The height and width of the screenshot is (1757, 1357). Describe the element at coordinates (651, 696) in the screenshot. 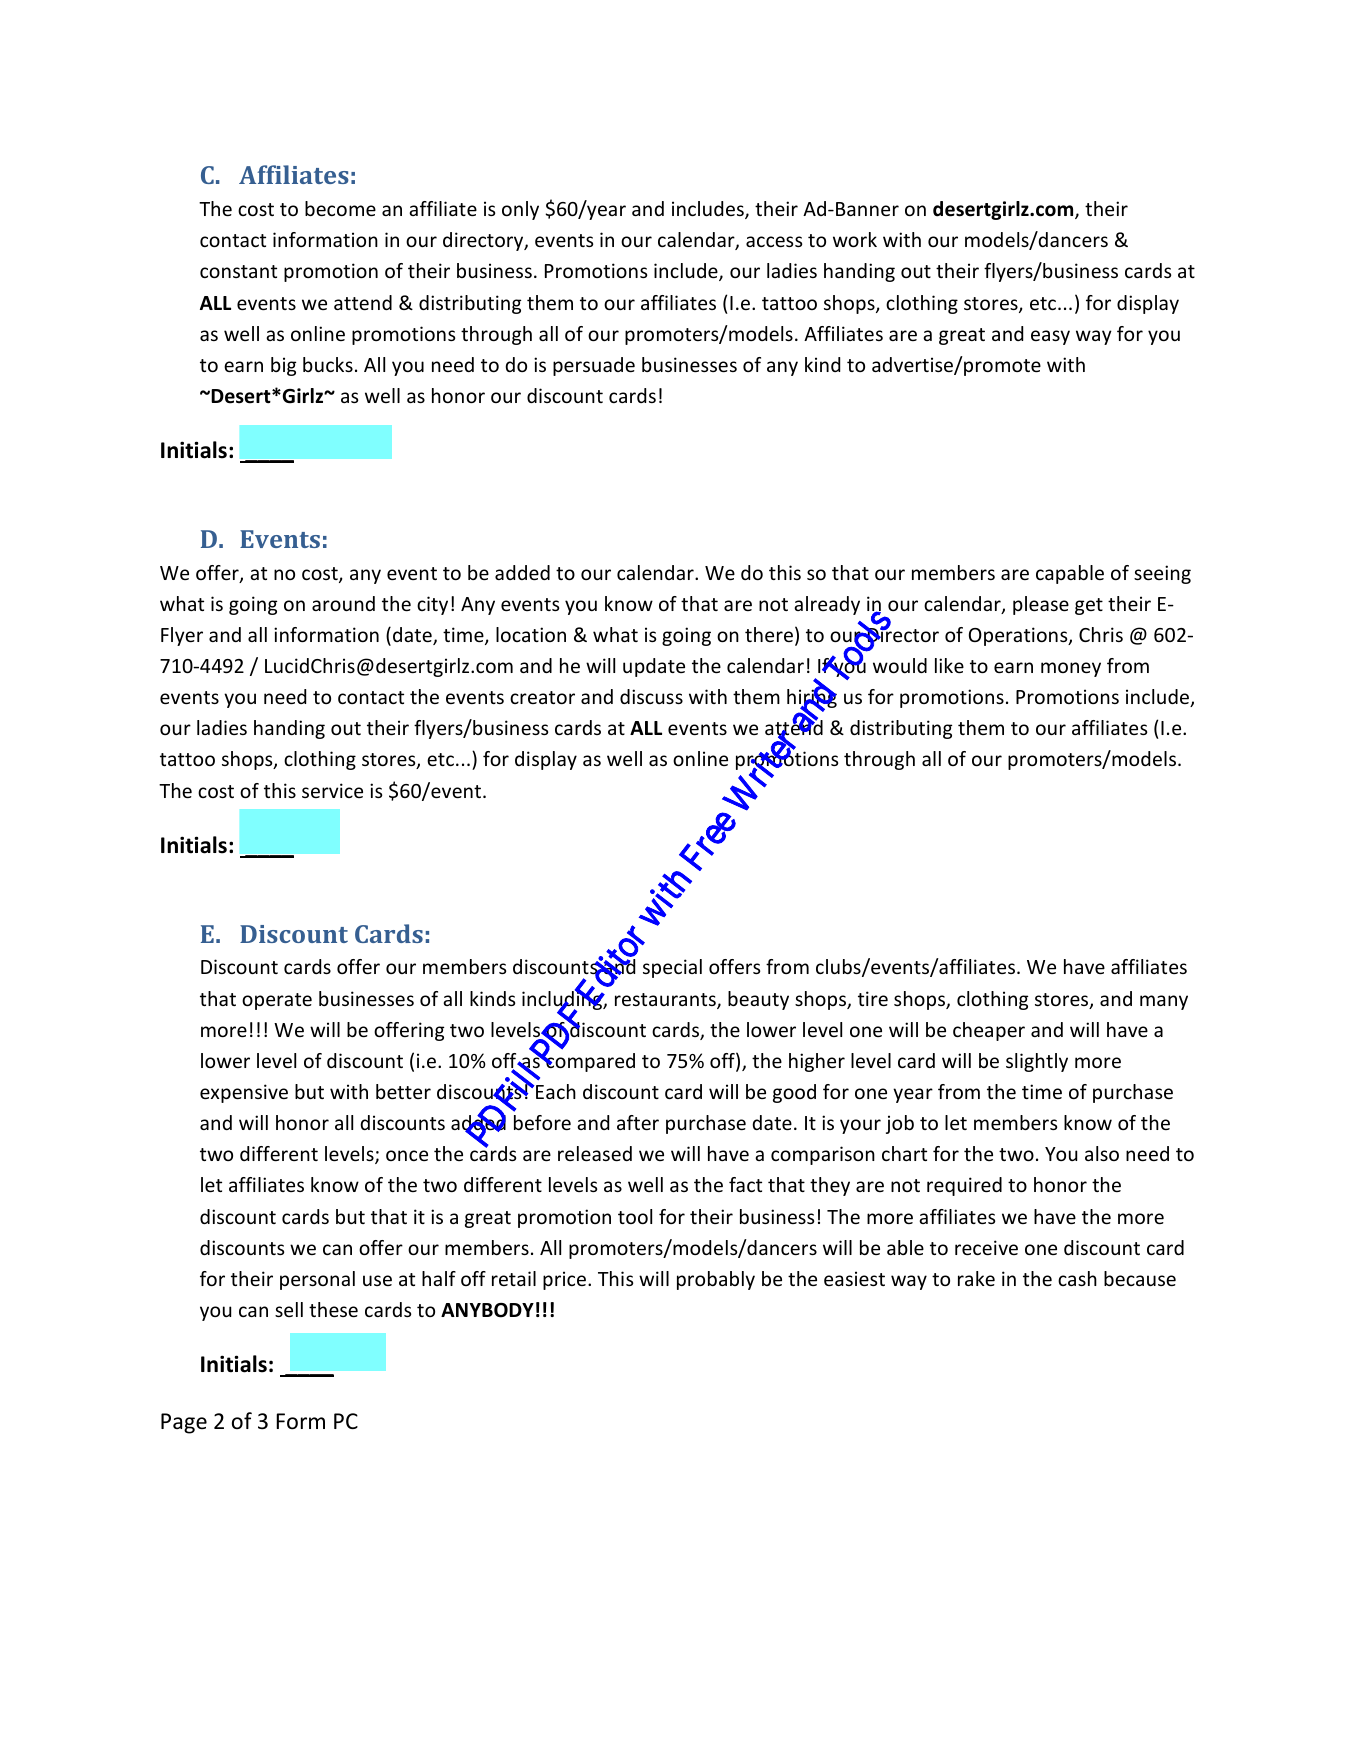

I see `discuss` at that location.
